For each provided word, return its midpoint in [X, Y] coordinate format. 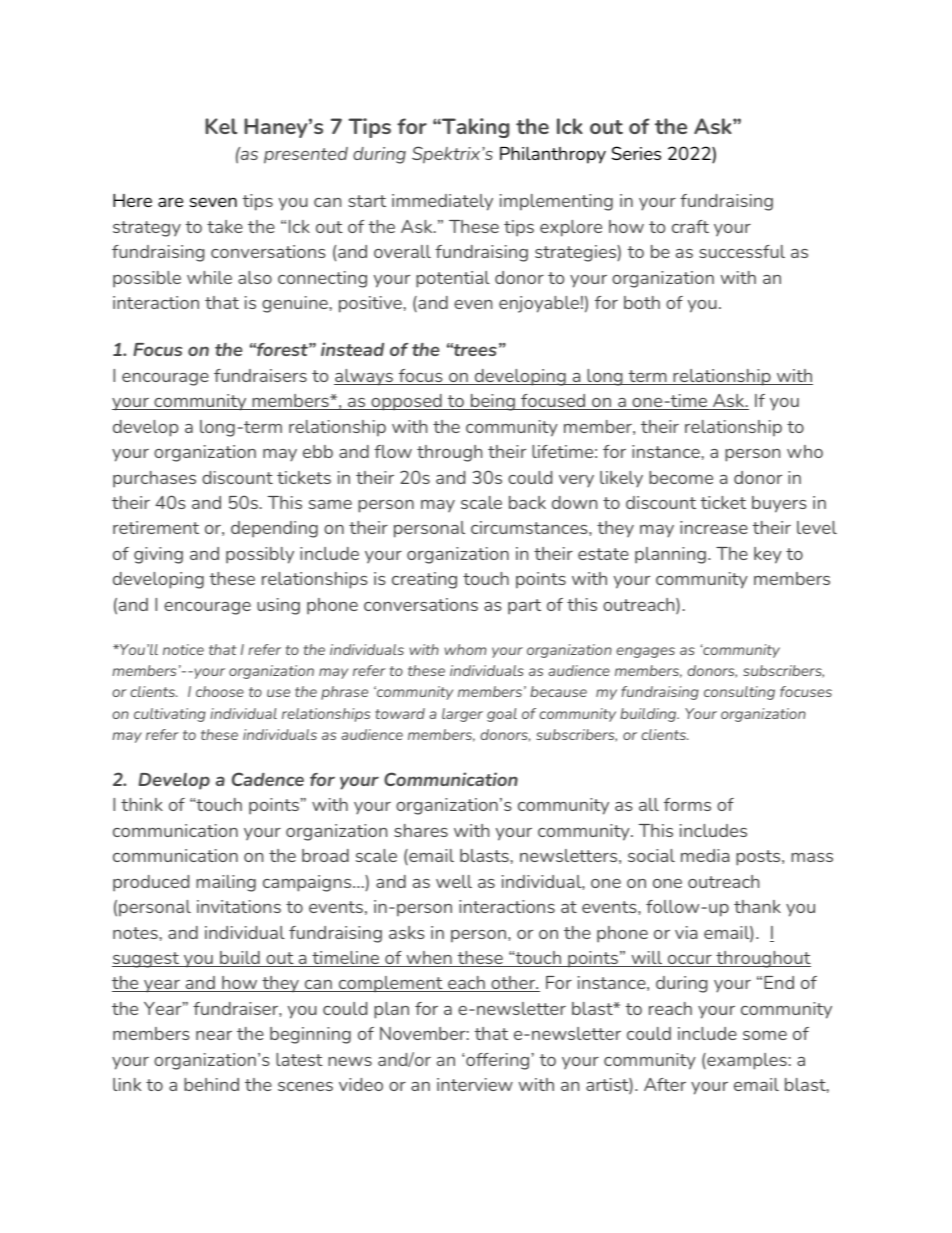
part [524, 607]
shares [421, 830]
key [768, 555]
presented [306, 155]
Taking [475, 128]
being [493, 402]
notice [183, 649]
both [642, 302]
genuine [295, 304]
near [214, 1035]
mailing [226, 883]
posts [759, 858]
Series [636, 153]
